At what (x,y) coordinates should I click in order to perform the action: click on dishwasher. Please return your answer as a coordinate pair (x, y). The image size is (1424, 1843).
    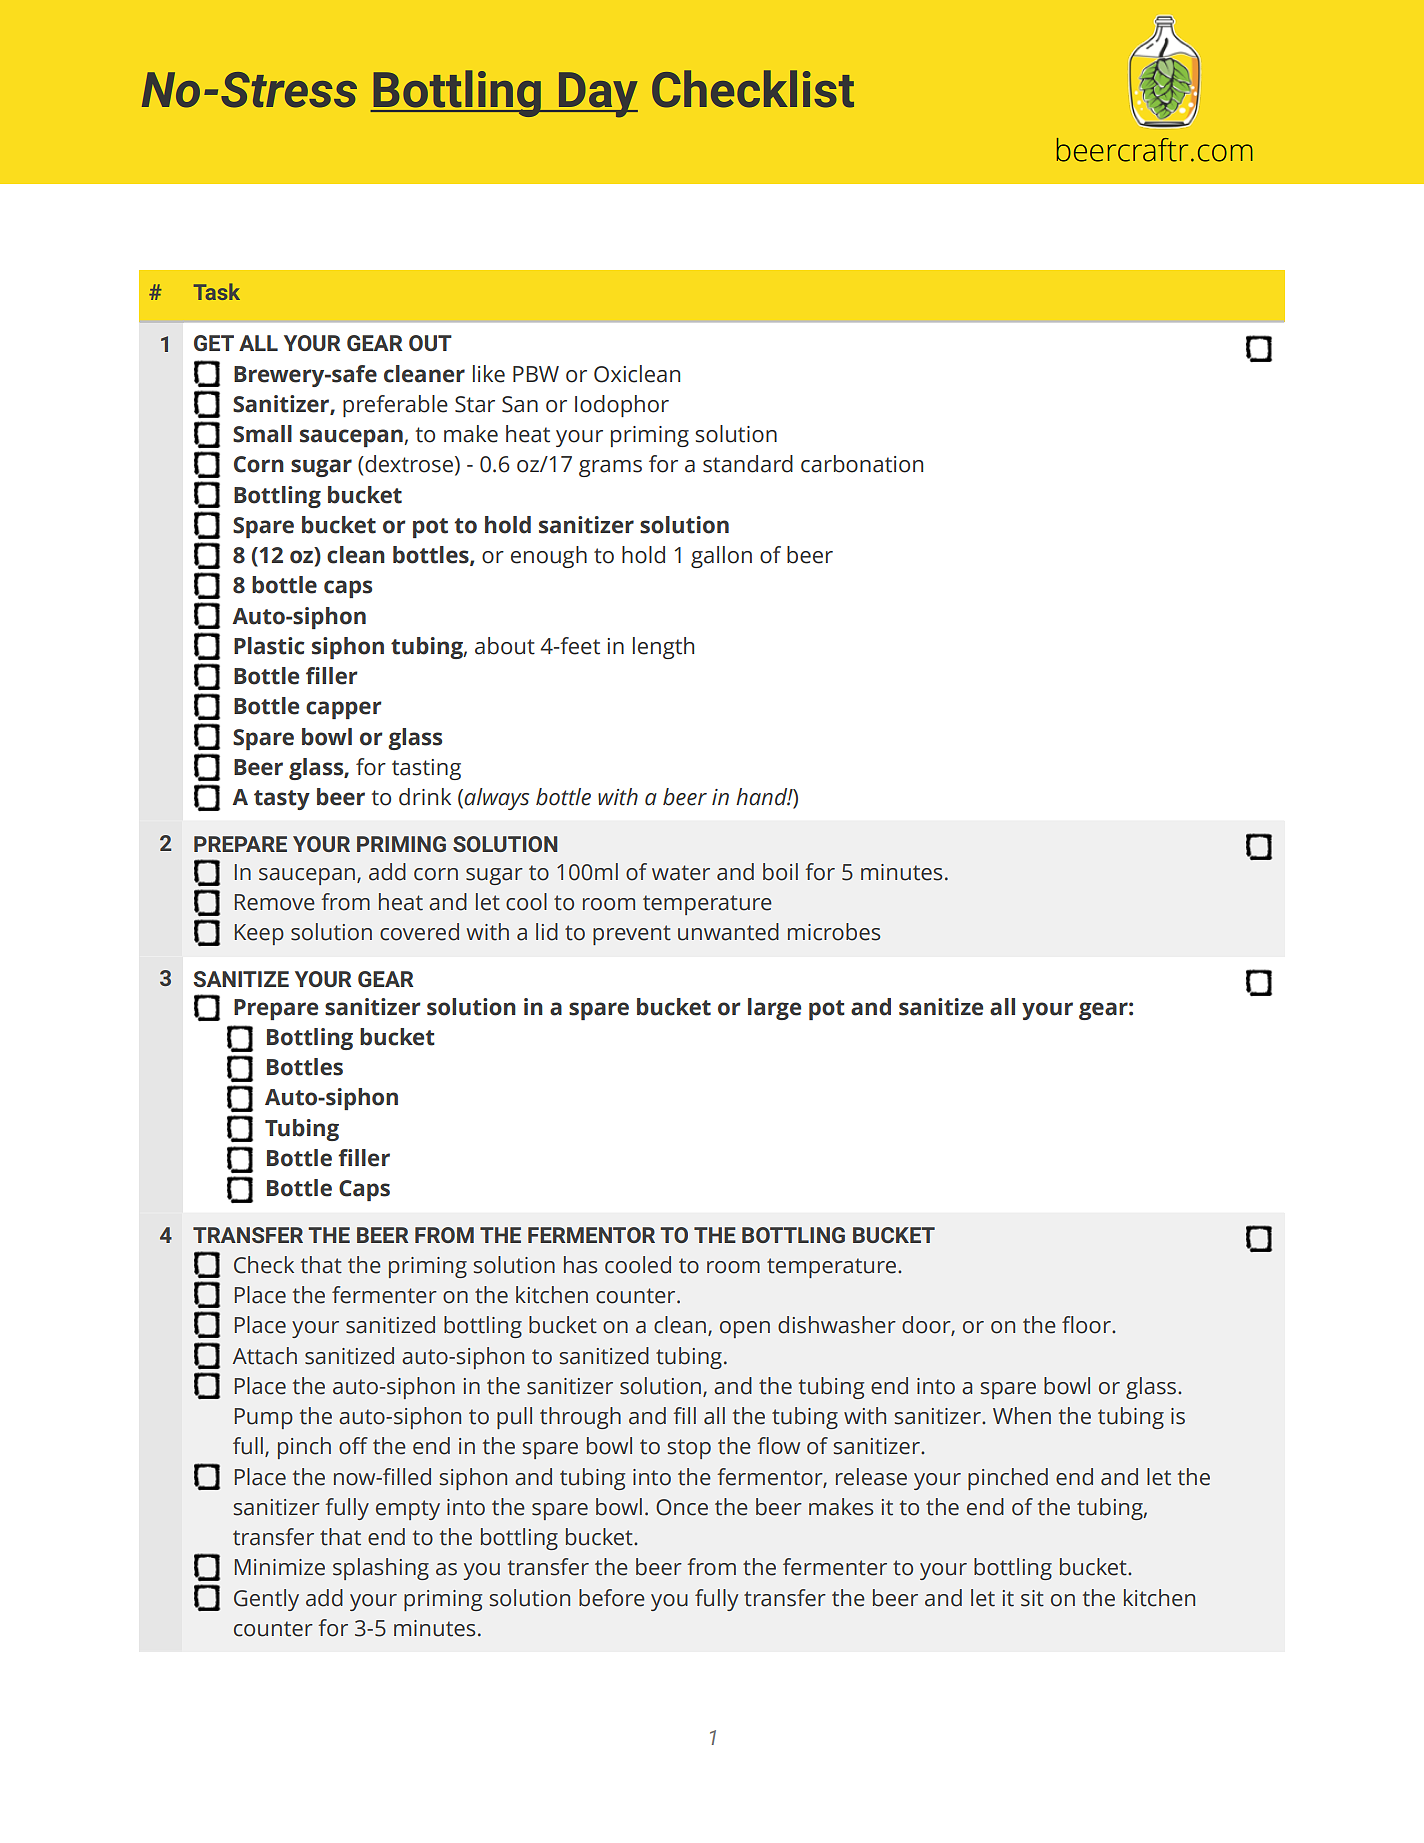
    Looking at the image, I should click on (837, 1325).
